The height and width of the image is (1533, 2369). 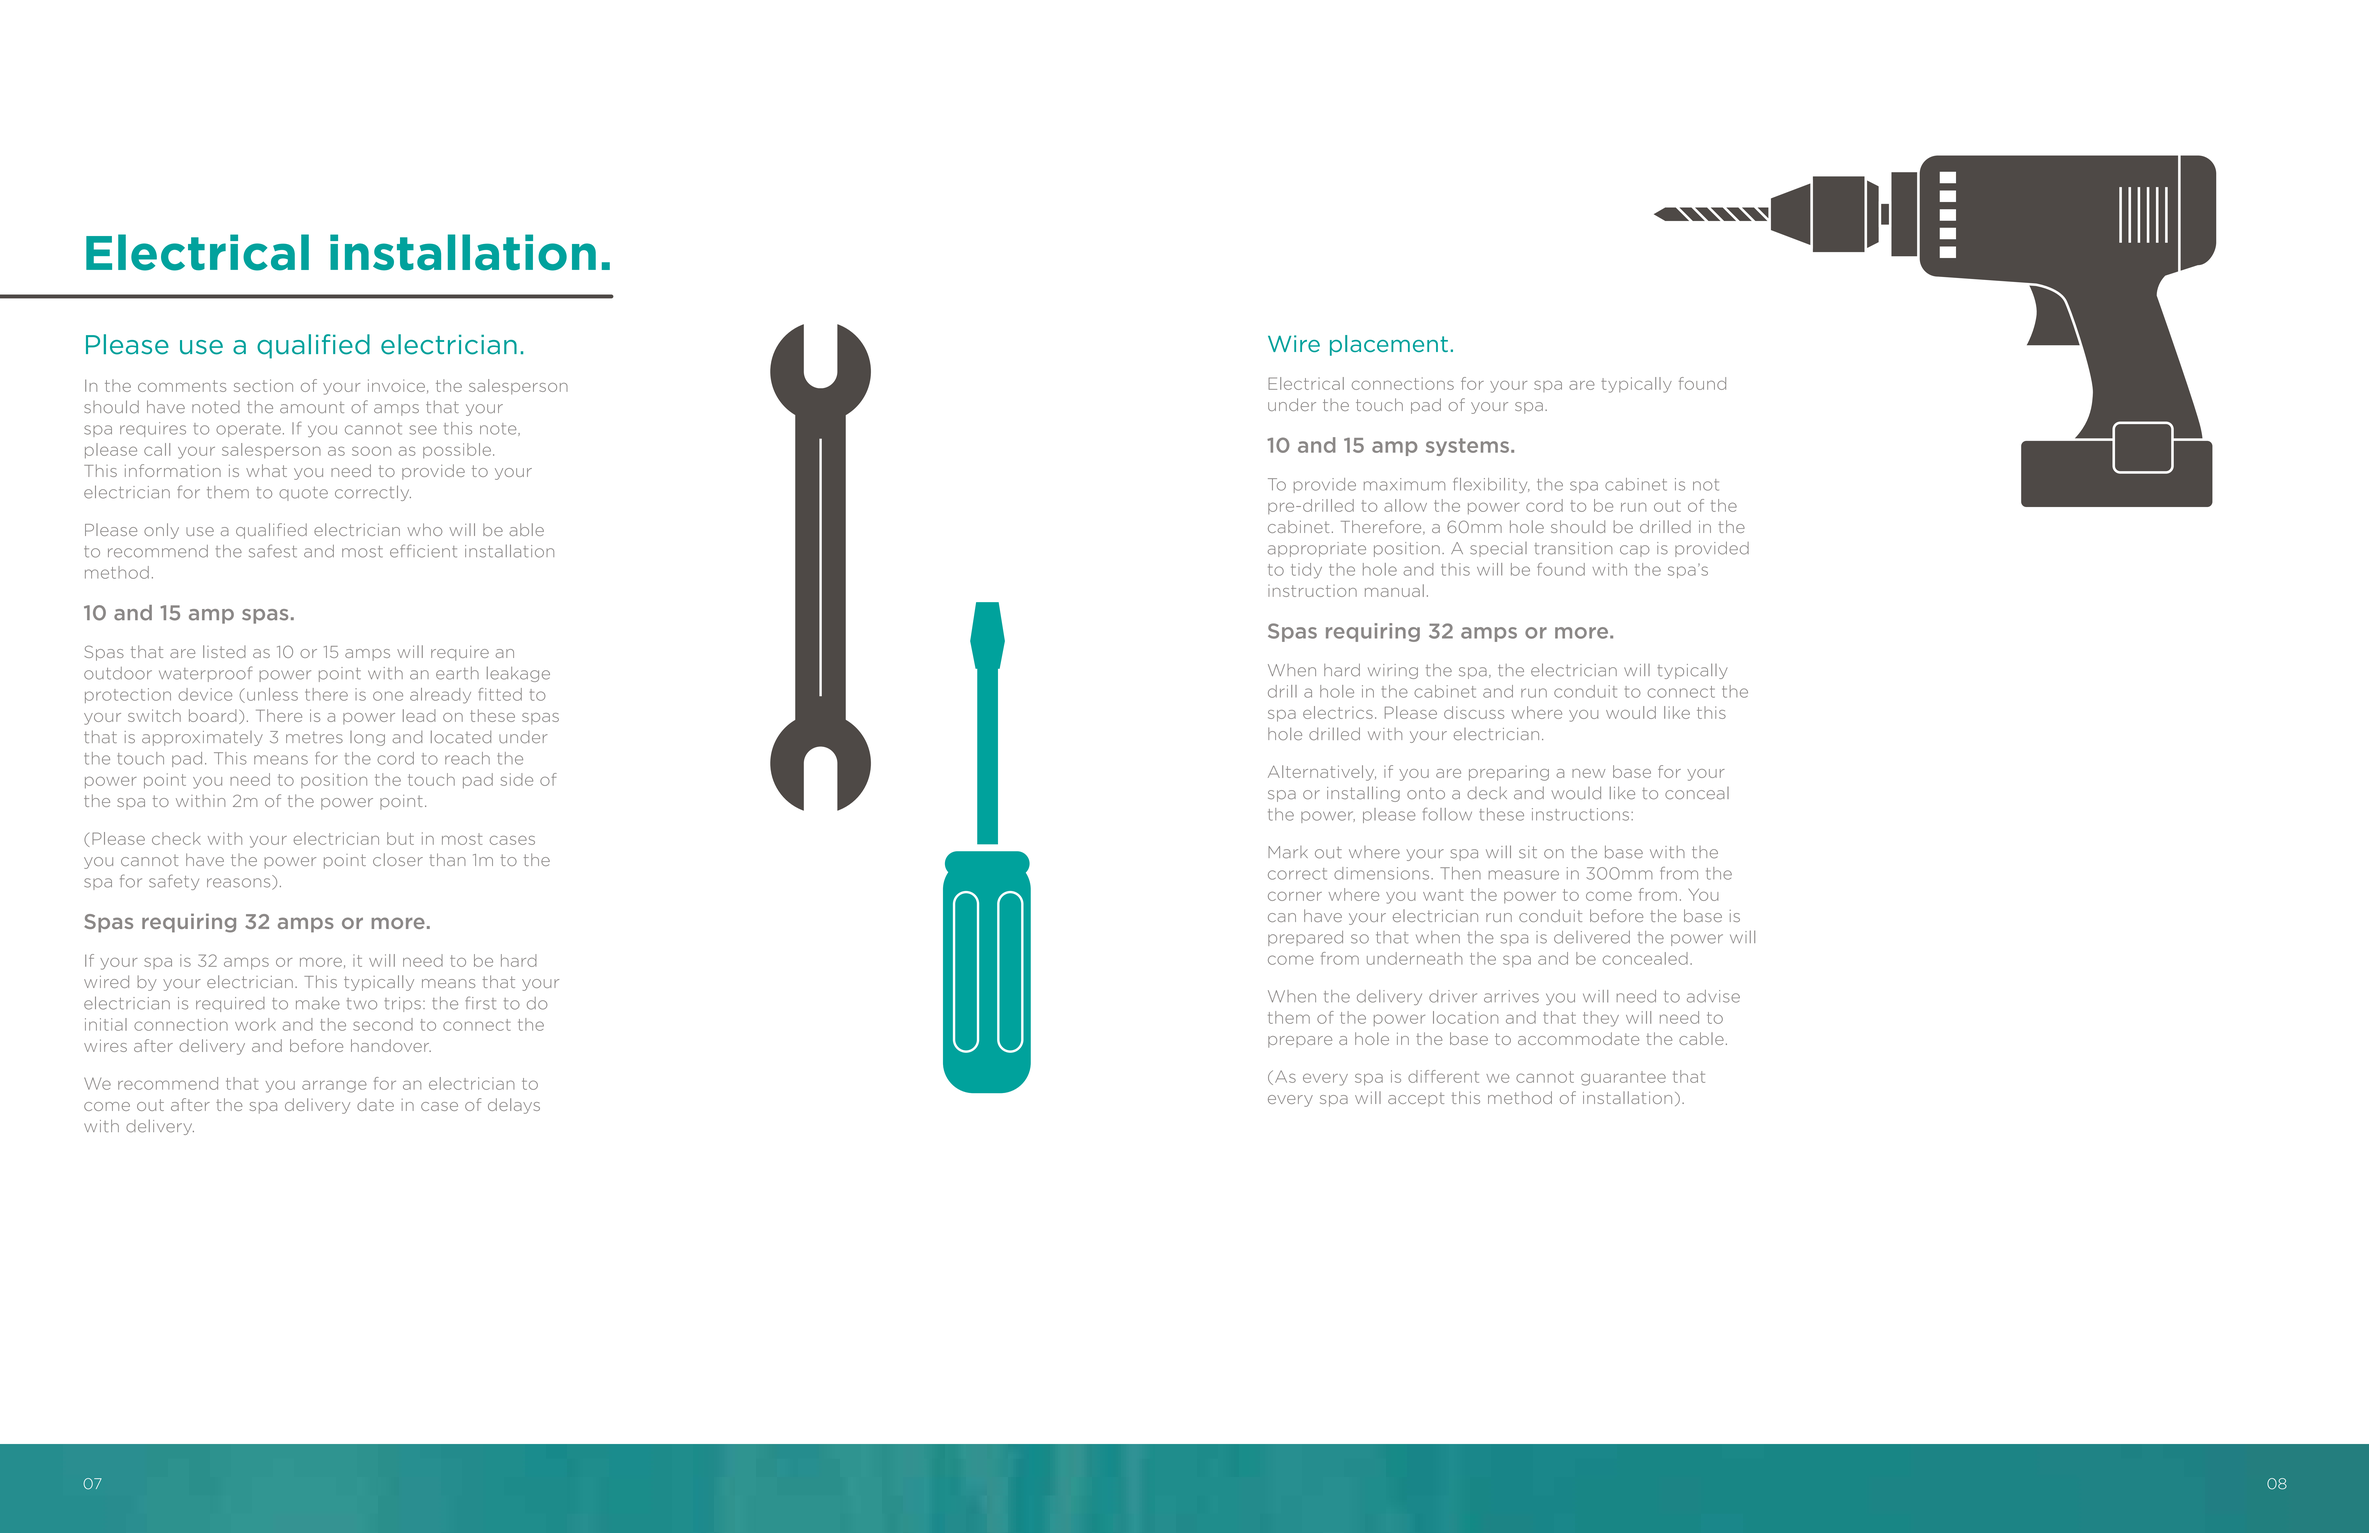 I want to click on Mark, so click(x=1288, y=852).
